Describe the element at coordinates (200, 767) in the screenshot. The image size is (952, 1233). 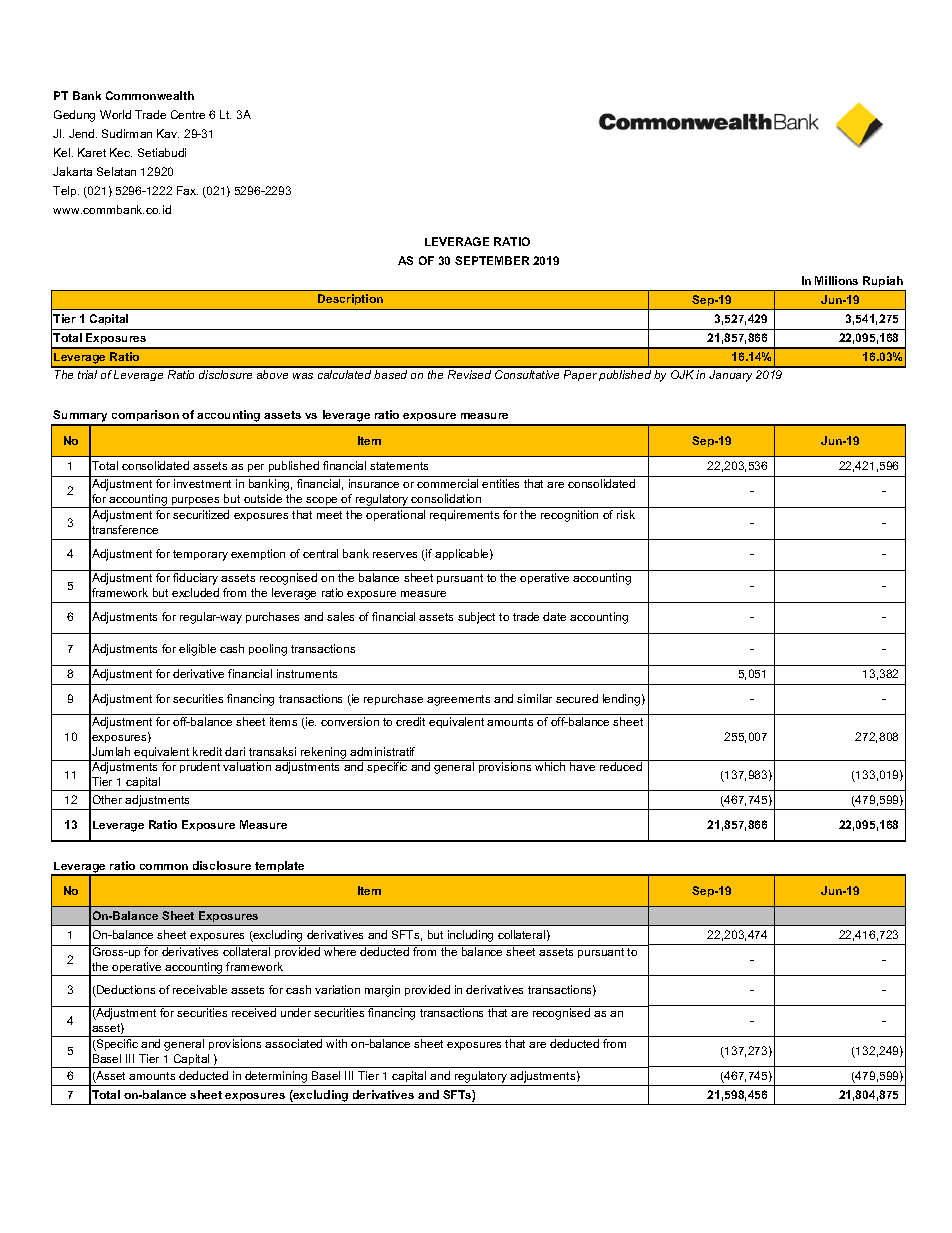
I see `prudent` at that location.
